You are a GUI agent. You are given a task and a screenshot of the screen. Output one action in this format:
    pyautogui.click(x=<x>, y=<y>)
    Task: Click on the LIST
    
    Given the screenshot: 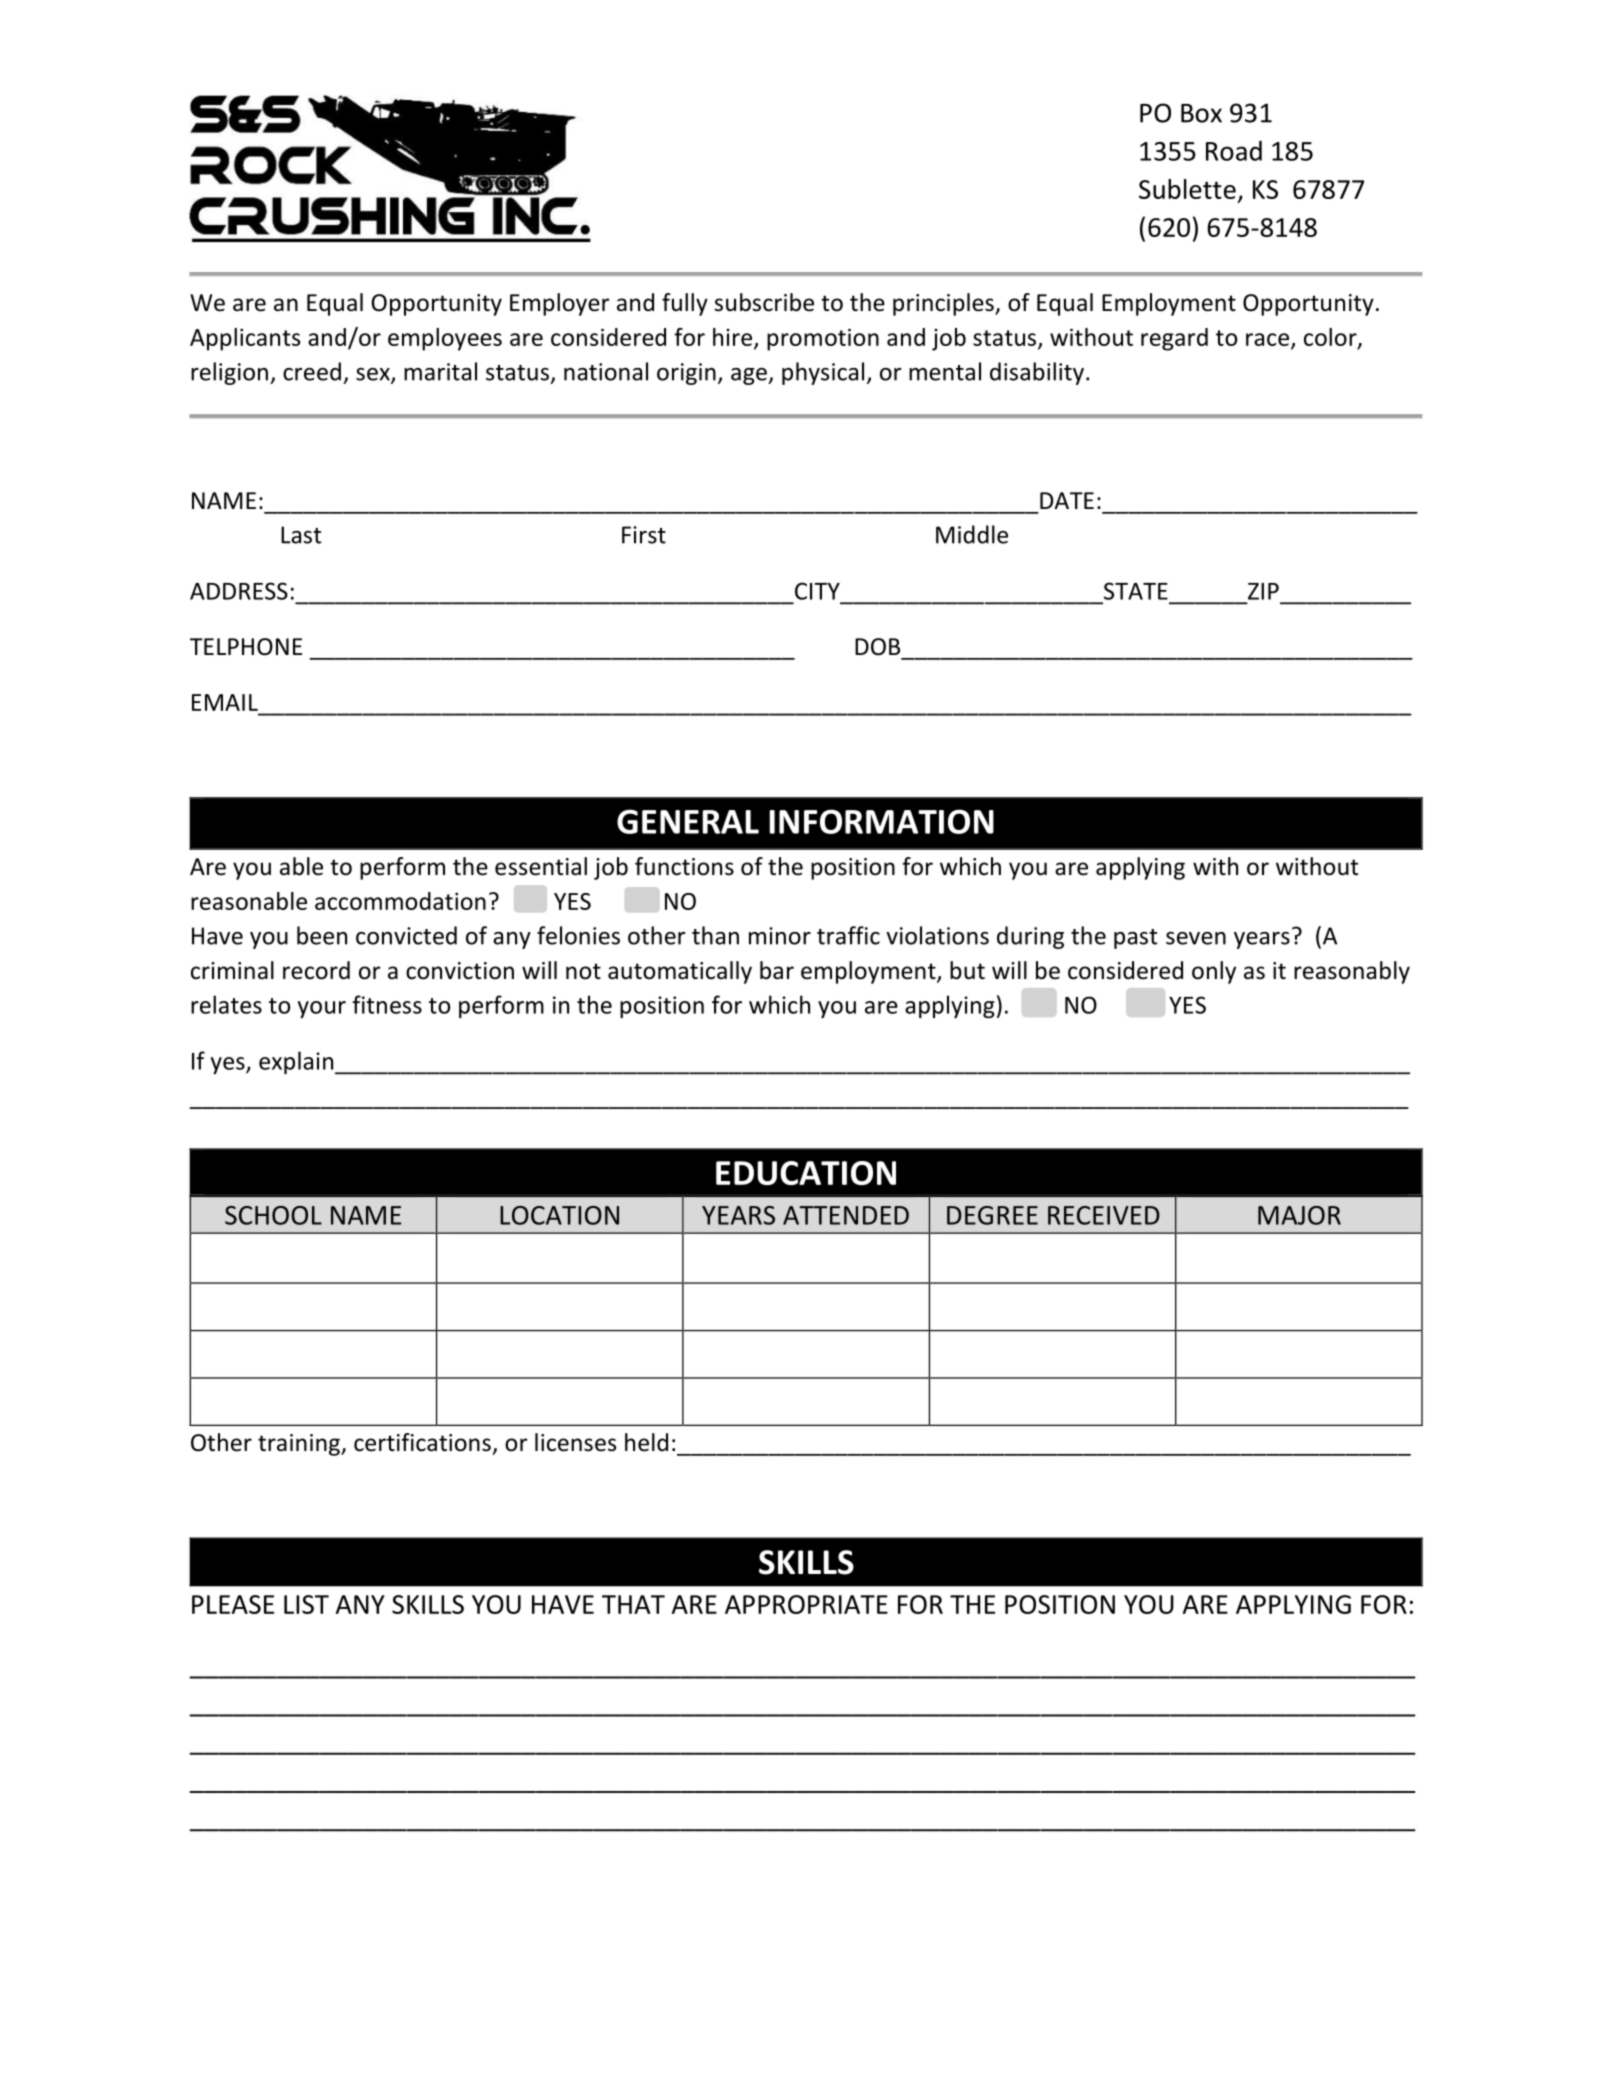 What is the action you would take?
    pyautogui.click(x=306, y=1604)
